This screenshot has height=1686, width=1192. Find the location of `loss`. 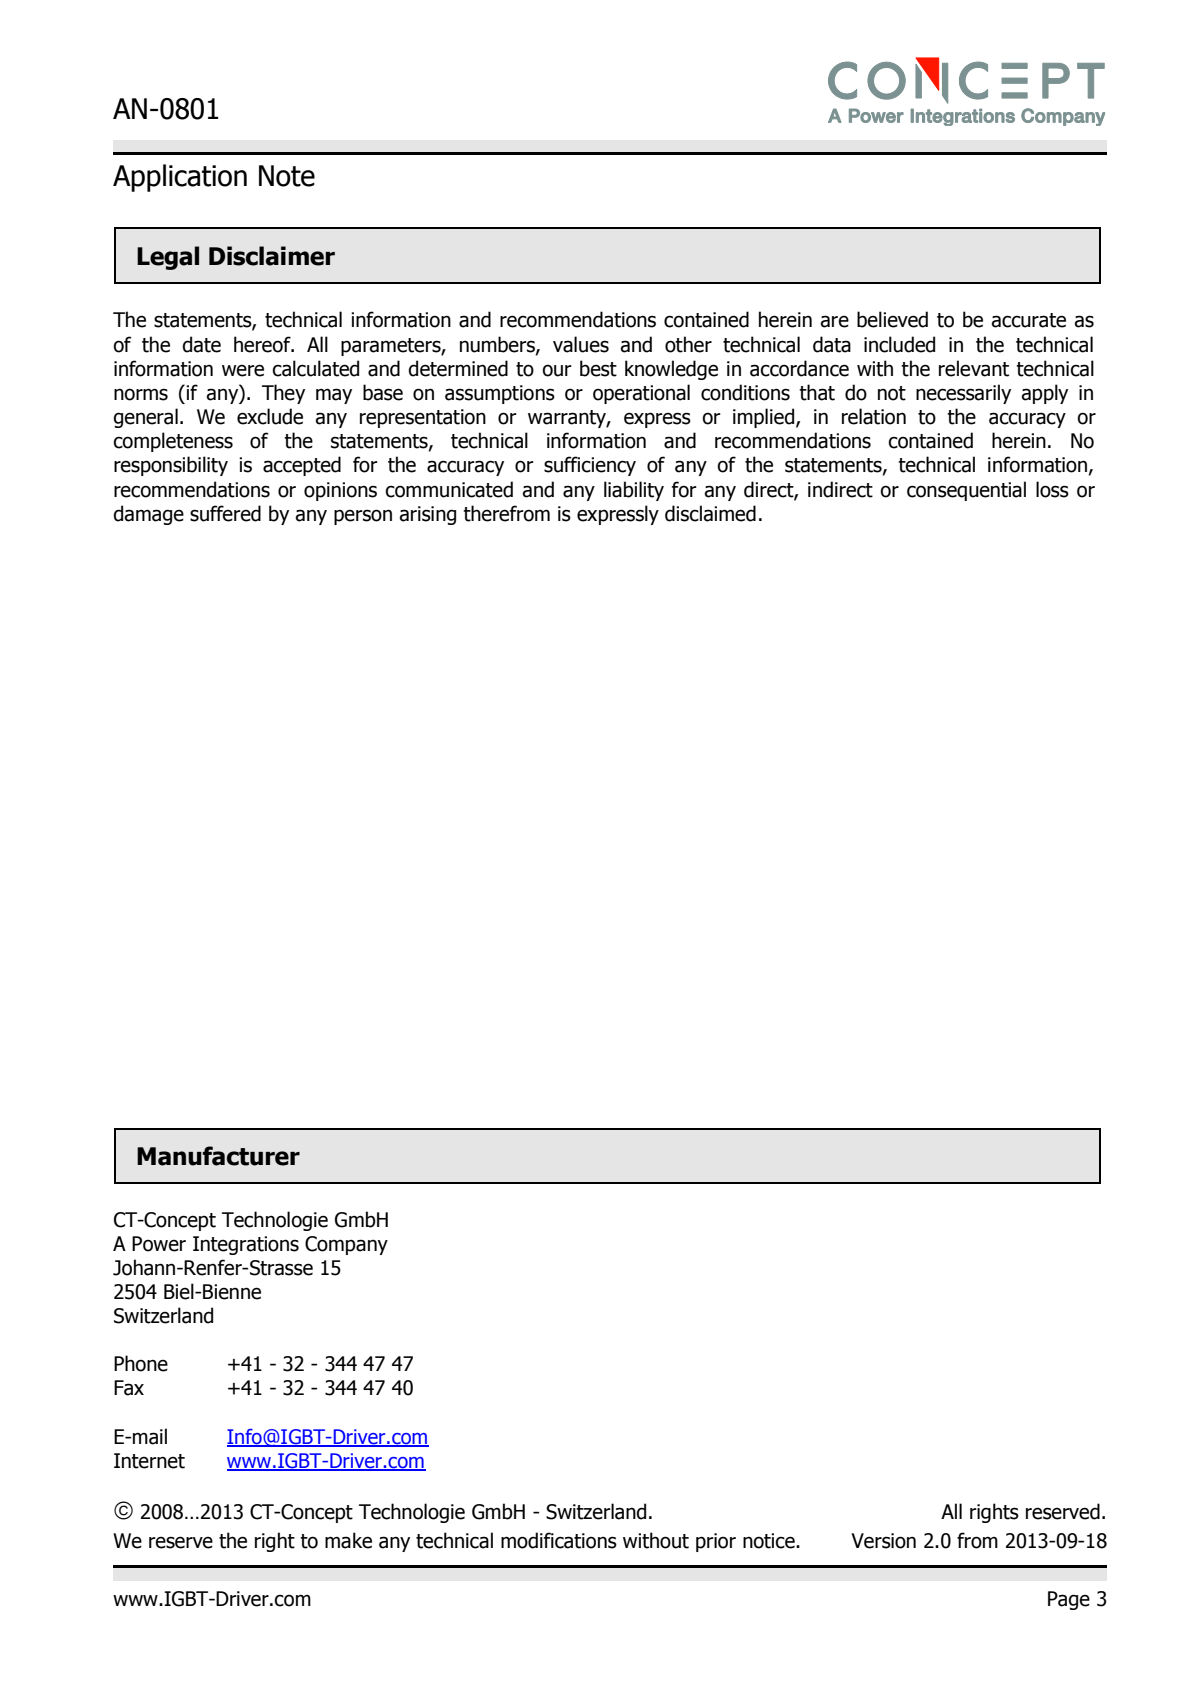

loss is located at coordinates (1052, 489).
